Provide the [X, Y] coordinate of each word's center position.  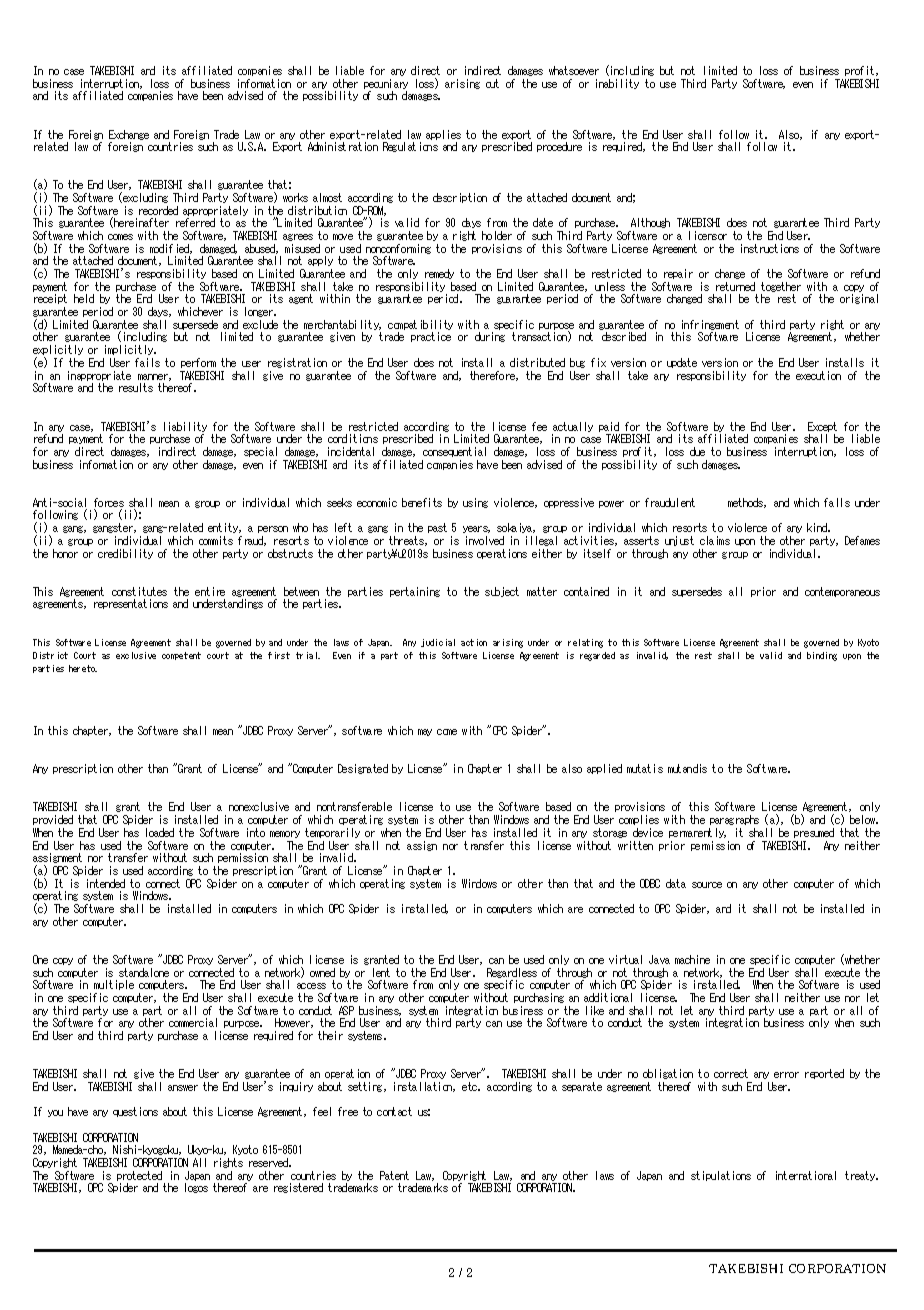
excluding [145, 198]
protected [141, 1177]
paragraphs [734, 822]
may [425, 732]
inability [617, 84]
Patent [394, 1175]
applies [443, 136]
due [697, 451]
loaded [160, 832]
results [136, 387]
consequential [454, 452]
